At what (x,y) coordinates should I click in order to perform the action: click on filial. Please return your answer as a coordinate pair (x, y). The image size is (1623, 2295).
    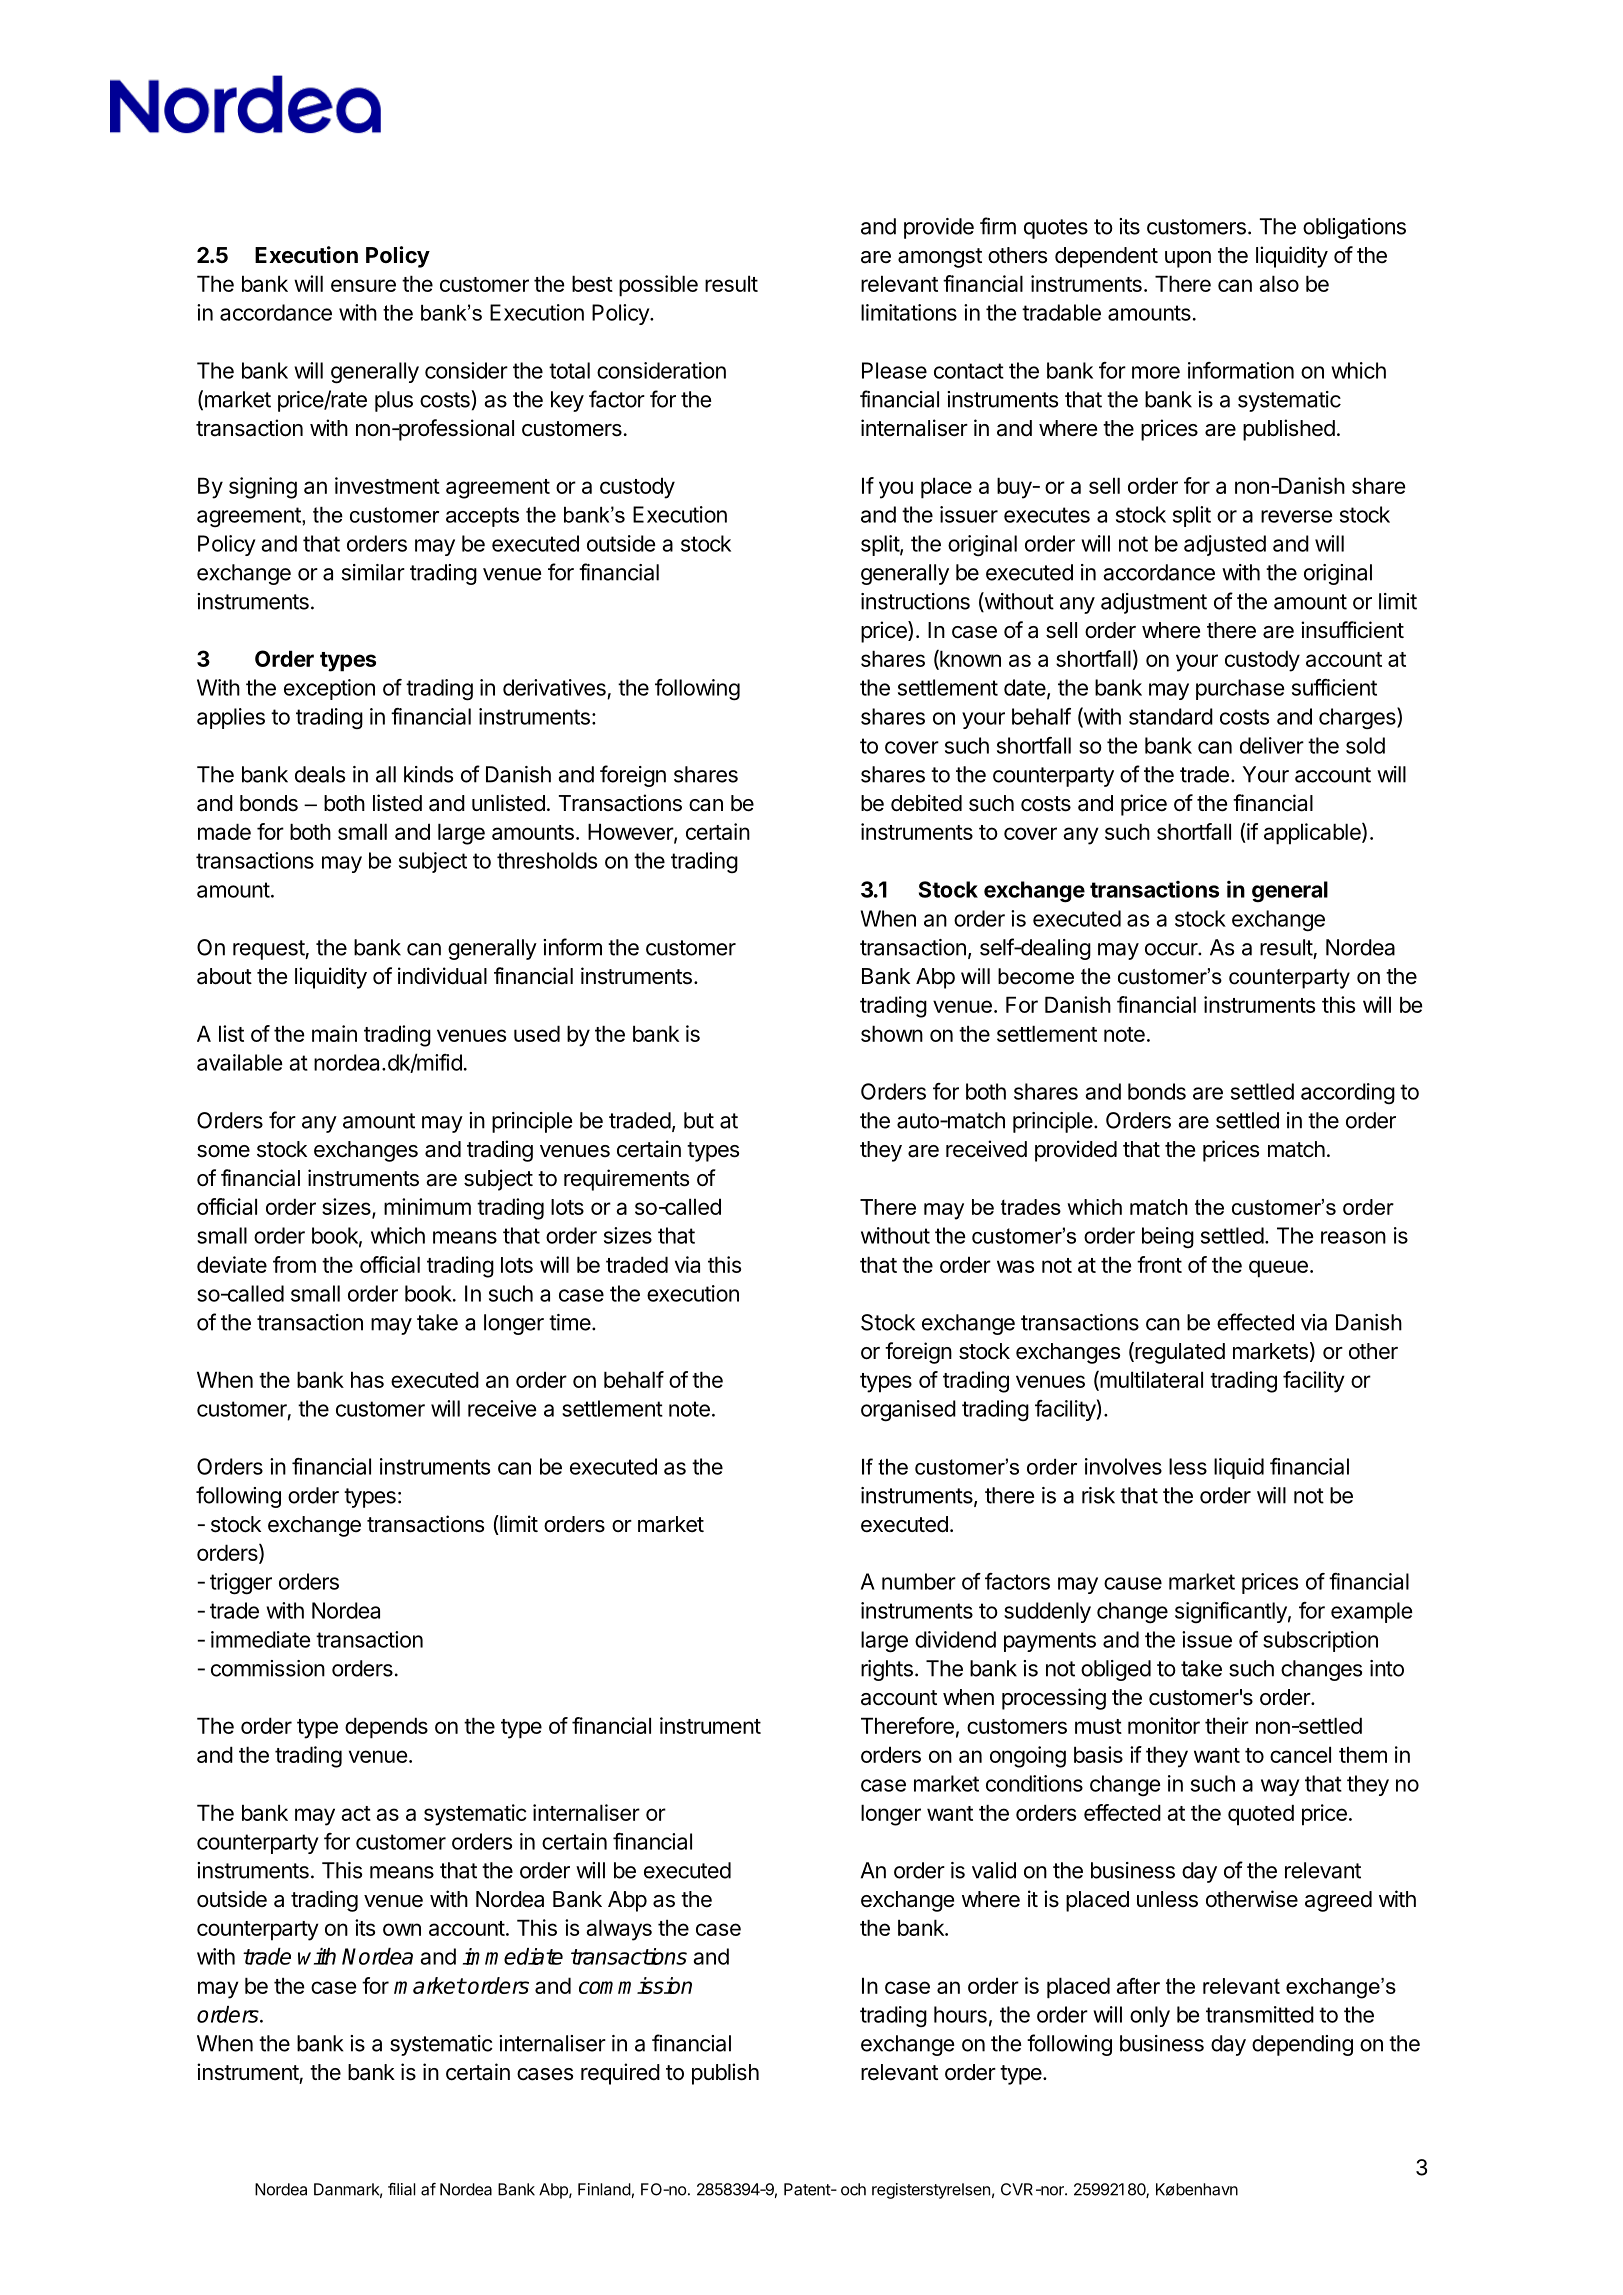
    Looking at the image, I should click on (402, 2189).
